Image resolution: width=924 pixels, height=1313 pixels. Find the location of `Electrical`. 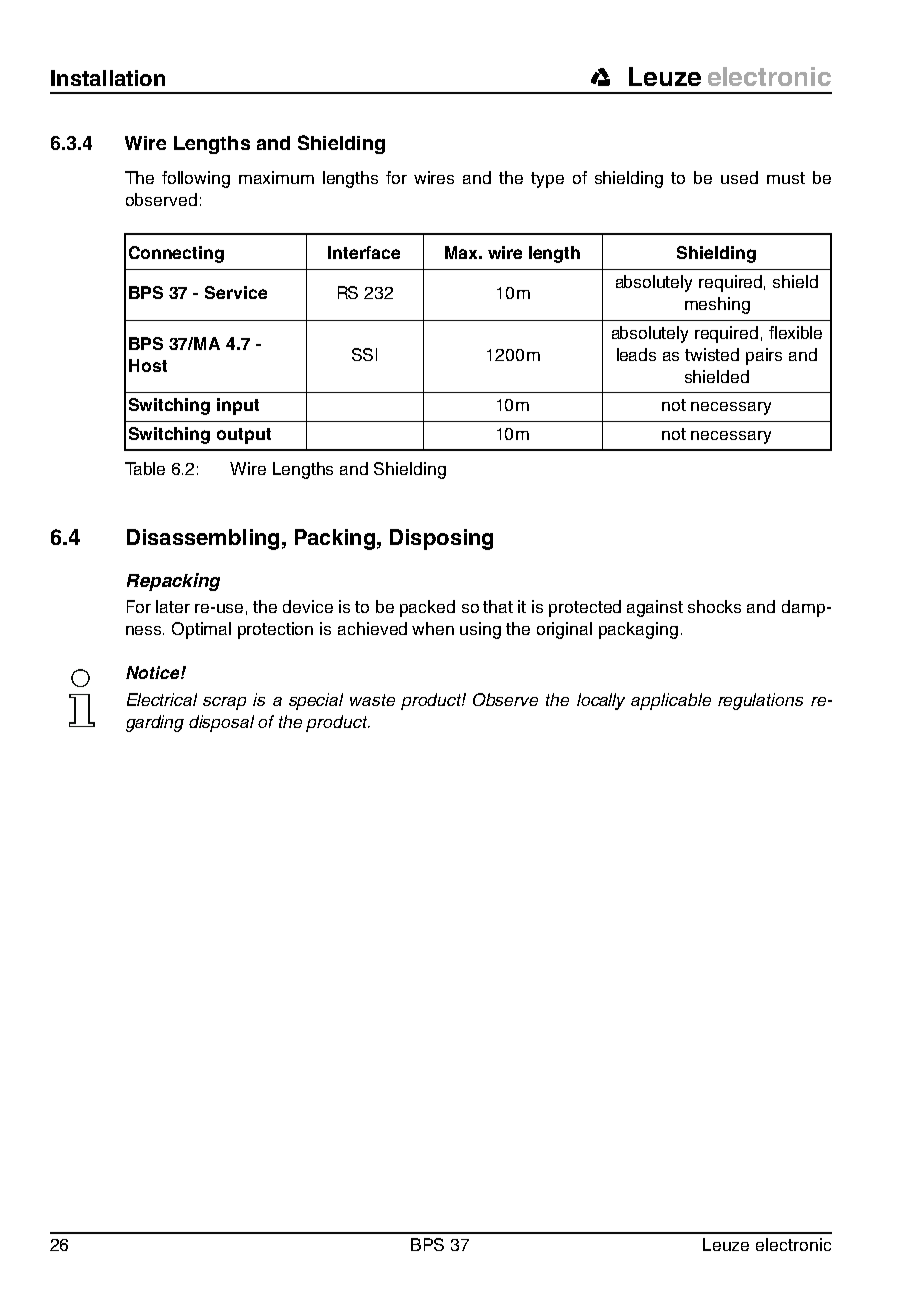

Electrical is located at coordinates (162, 699).
